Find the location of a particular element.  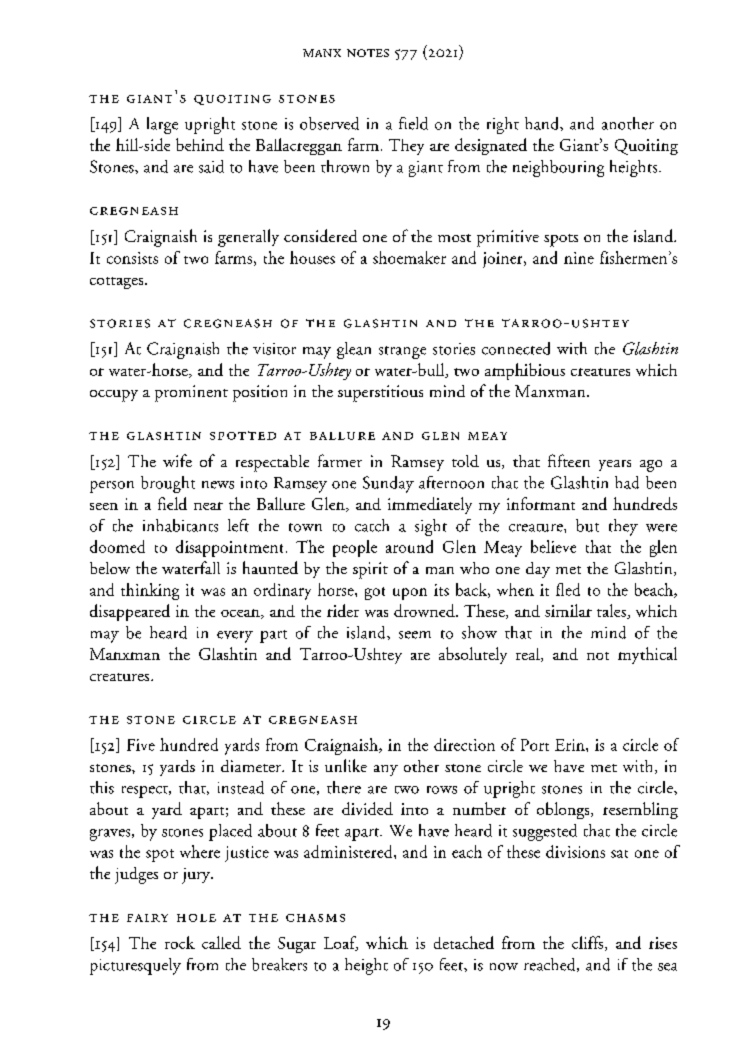

neighbouring is located at coordinates (558, 168).
